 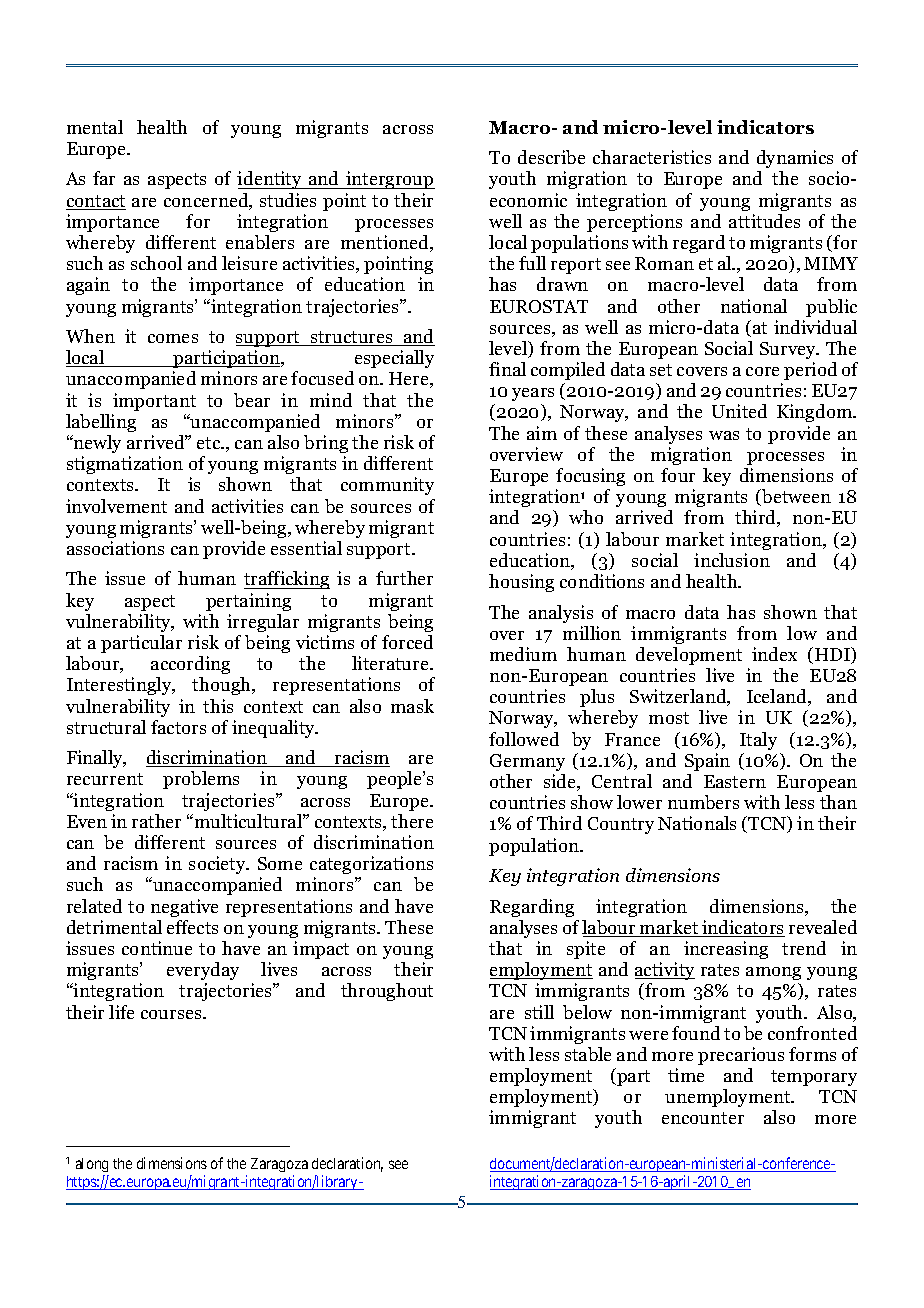 What do you see at coordinates (764, 221) in the screenshot?
I see `attitudes` at bounding box center [764, 221].
